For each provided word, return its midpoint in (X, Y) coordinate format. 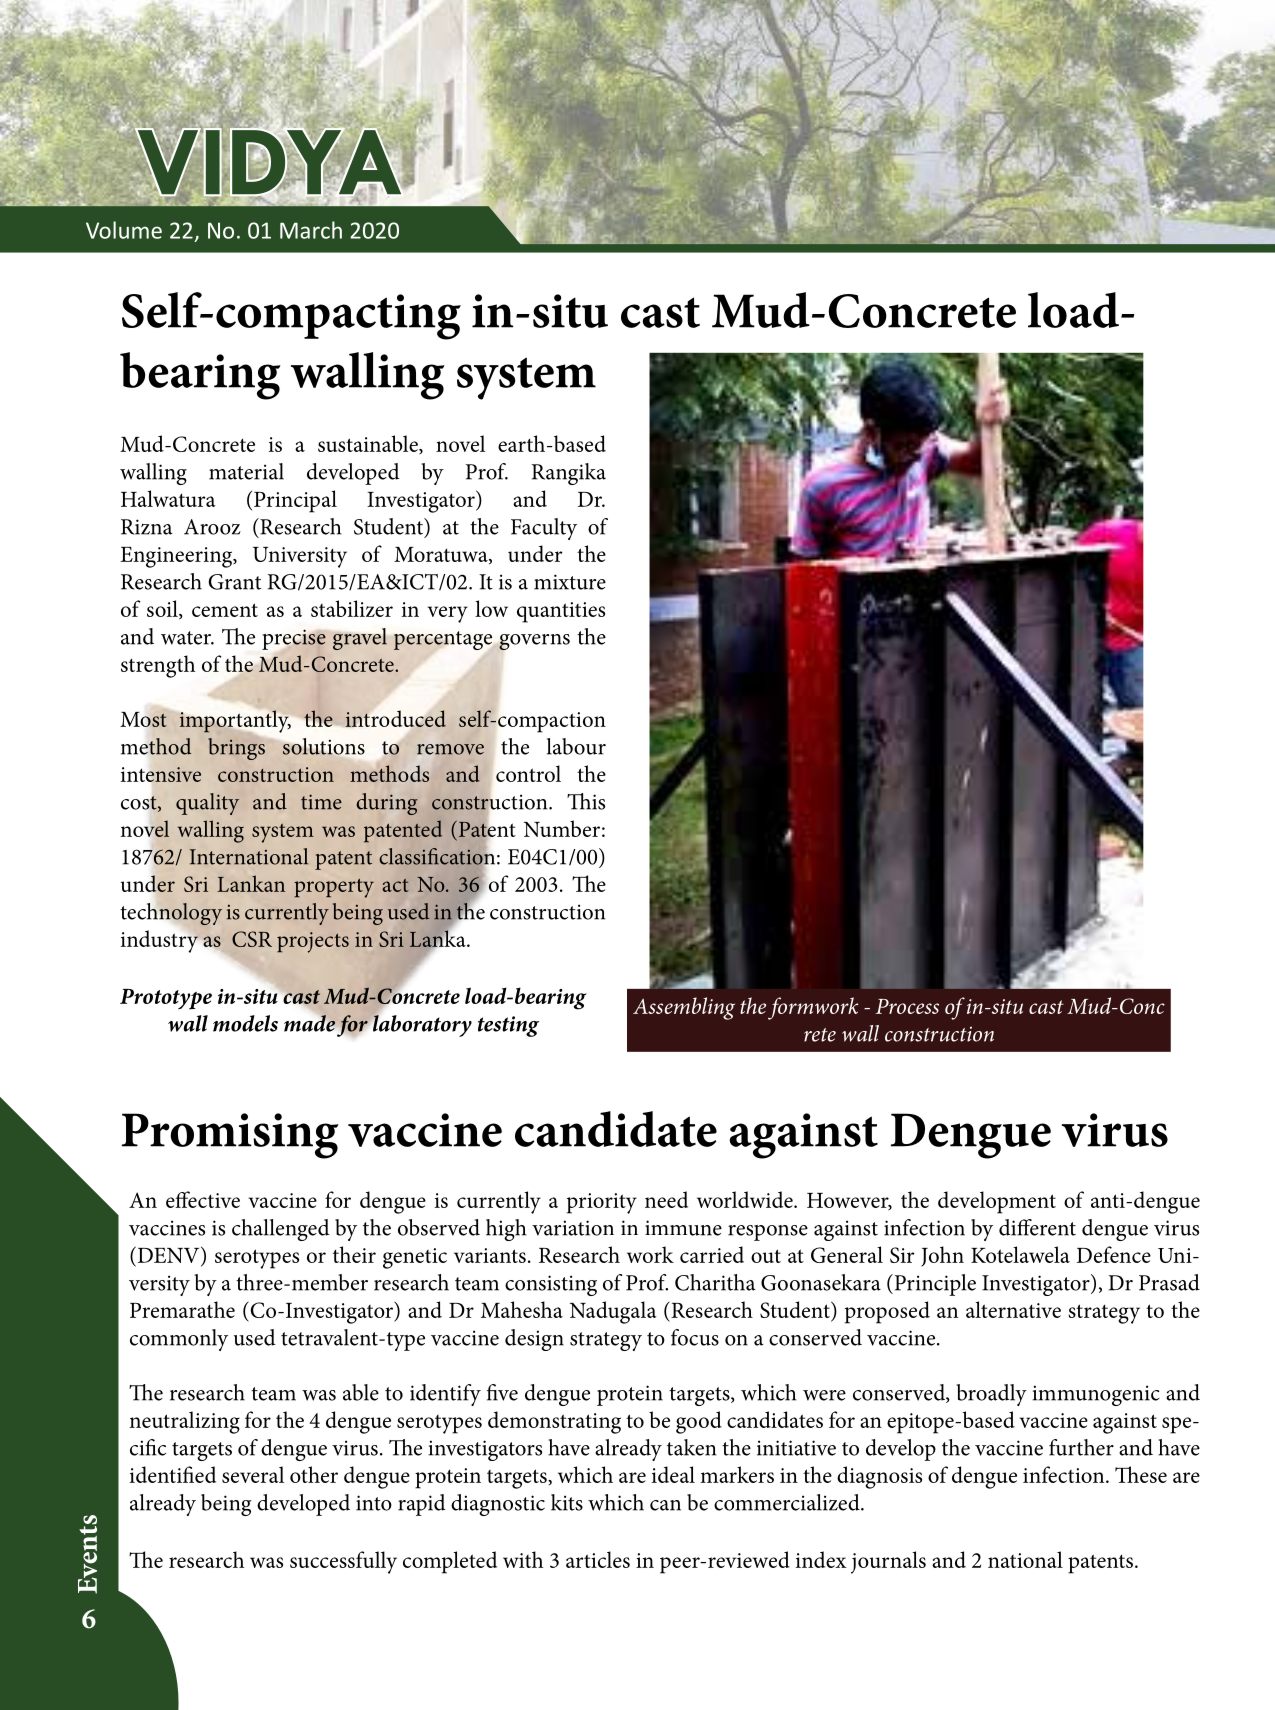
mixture (570, 582)
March (311, 230)
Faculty (544, 529)
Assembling (684, 1008)
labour (576, 746)
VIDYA (269, 162)
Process (907, 1006)
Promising (230, 1136)
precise (294, 640)
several (253, 1474)
